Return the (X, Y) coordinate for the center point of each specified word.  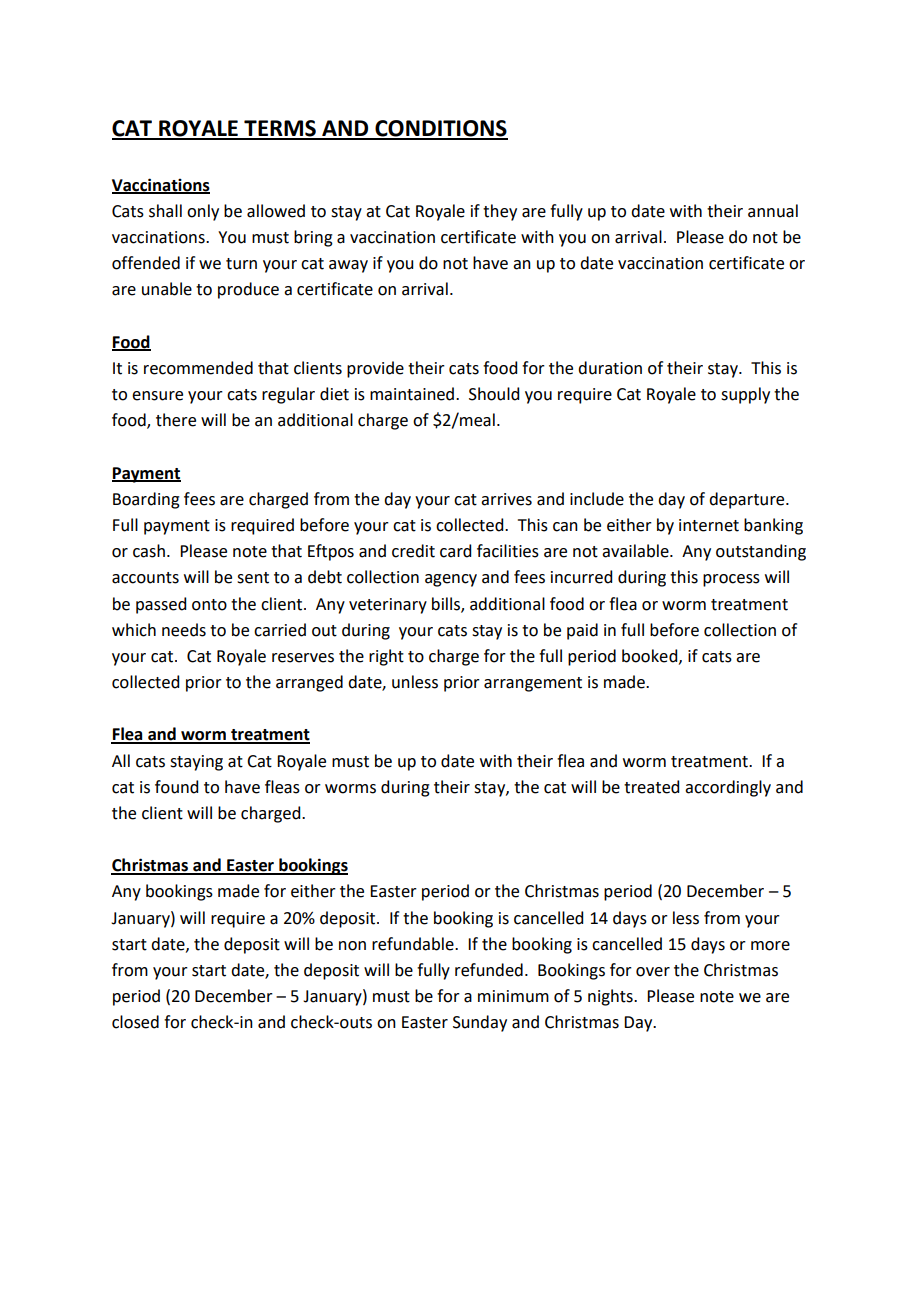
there (176, 420)
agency (451, 580)
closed (135, 1022)
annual (773, 211)
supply (745, 395)
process (731, 580)
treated (651, 787)
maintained (413, 394)
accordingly (728, 788)
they (500, 212)
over (653, 972)
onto (209, 605)
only (203, 212)
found (176, 787)
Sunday (480, 1023)
